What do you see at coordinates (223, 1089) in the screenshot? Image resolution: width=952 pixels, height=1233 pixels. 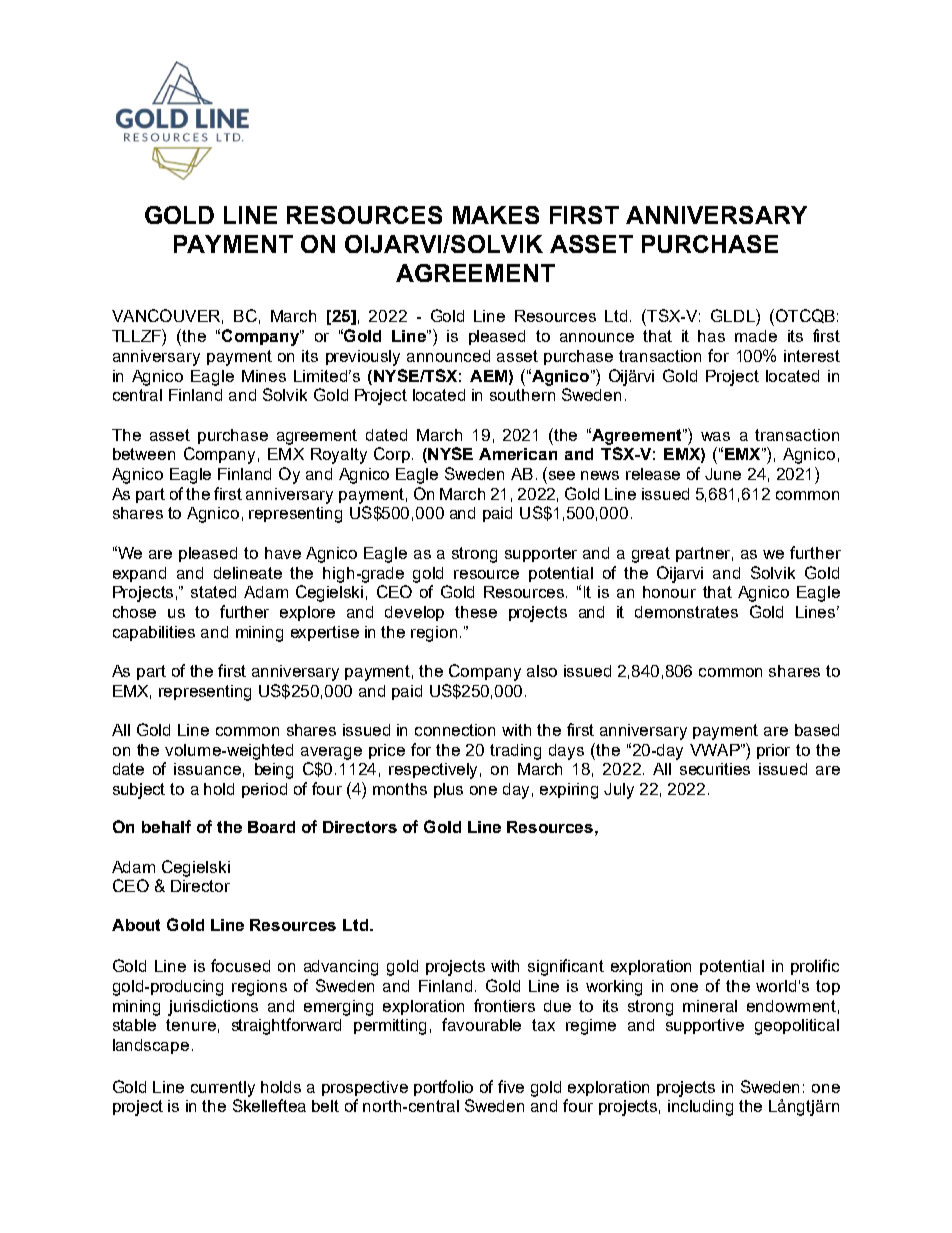 I see `currently` at bounding box center [223, 1089].
